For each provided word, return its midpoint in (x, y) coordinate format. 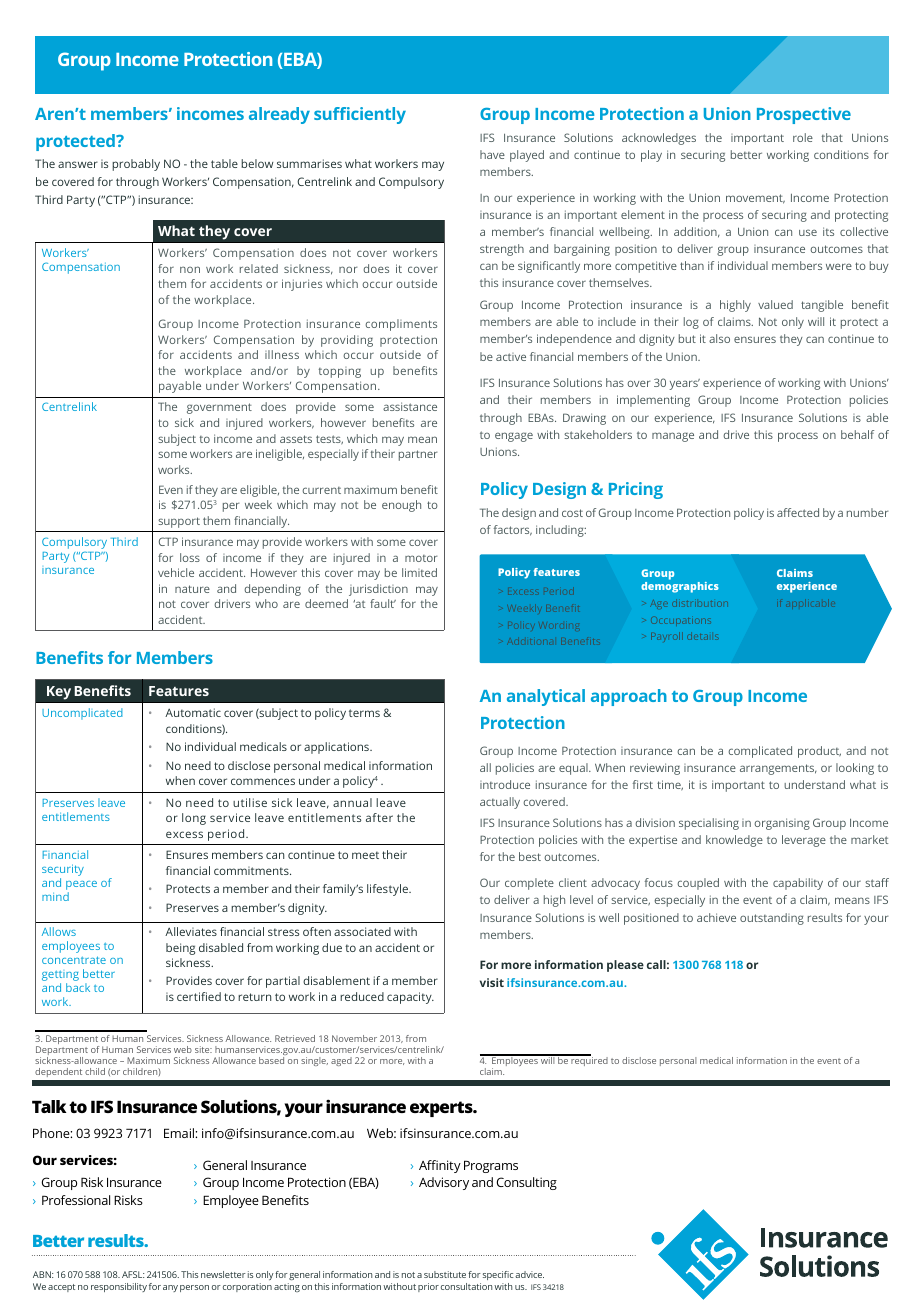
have (492, 154)
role (803, 137)
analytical (546, 697)
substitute (445, 1274)
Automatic (193, 712)
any (170, 1288)
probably (136, 165)
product (819, 752)
